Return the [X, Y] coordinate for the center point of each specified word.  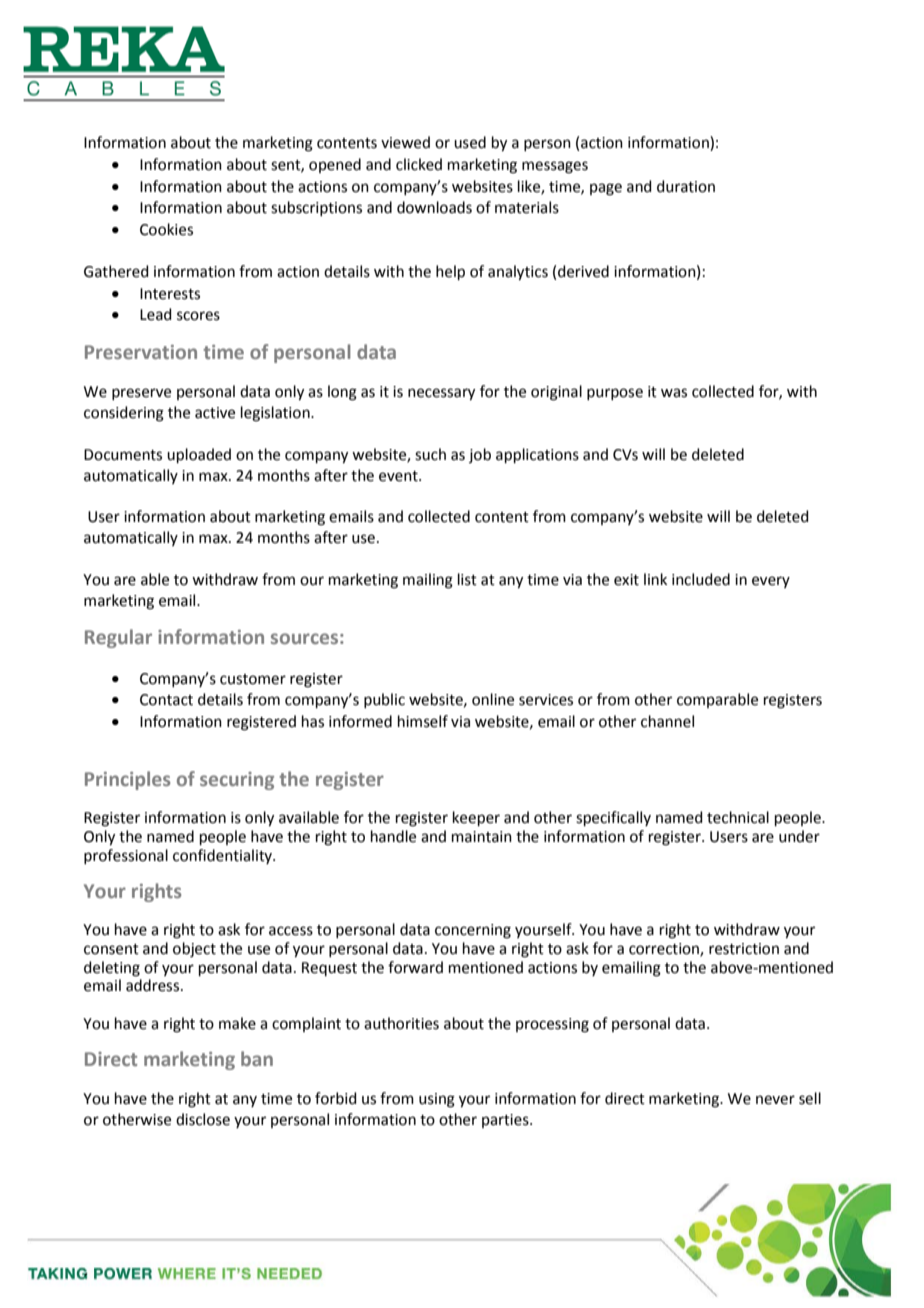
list [467, 579]
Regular [118, 638]
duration [686, 186]
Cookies [166, 229]
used [470, 142]
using [437, 1100]
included [701, 579]
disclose [203, 1119]
